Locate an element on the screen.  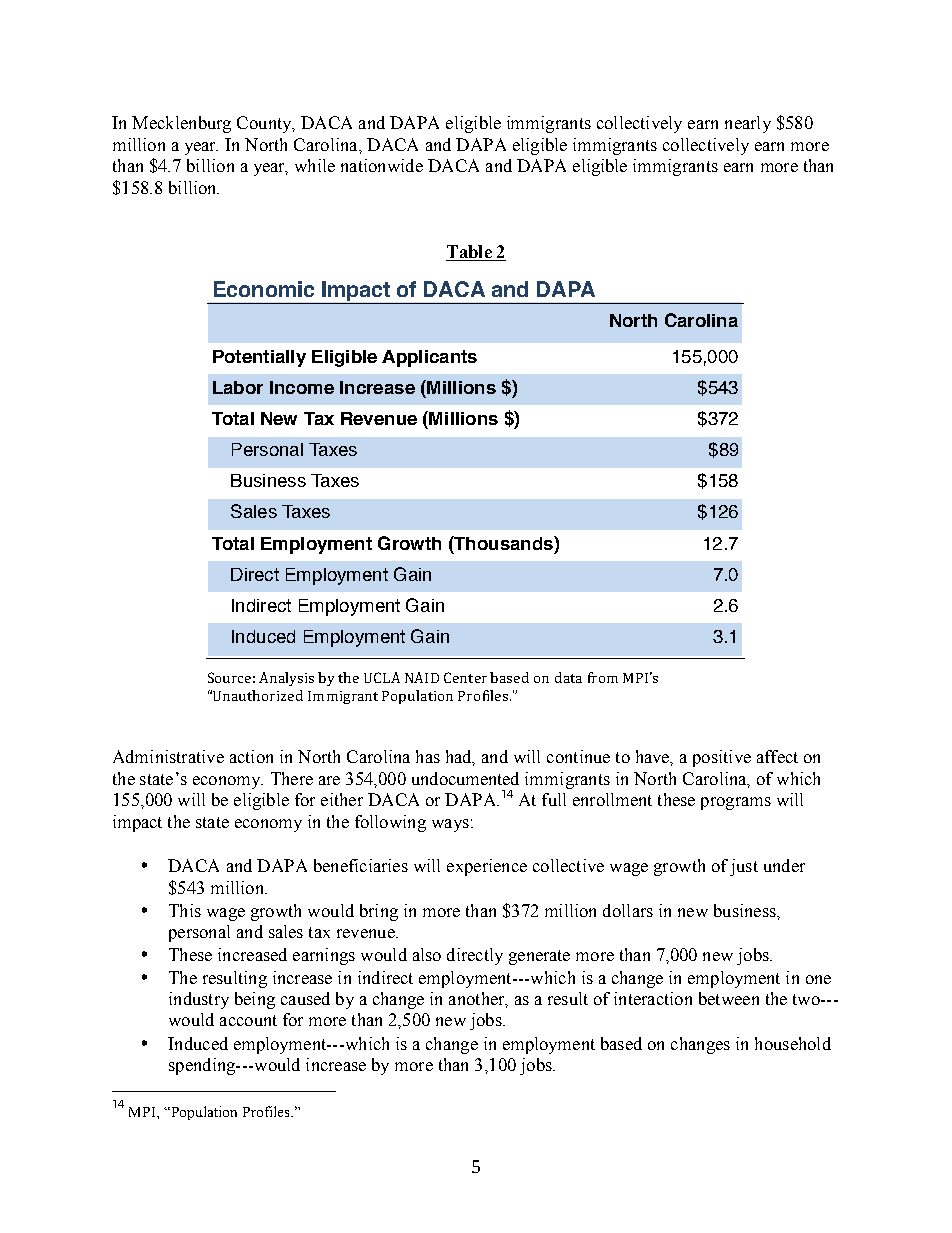
nearly is located at coordinates (748, 124).
